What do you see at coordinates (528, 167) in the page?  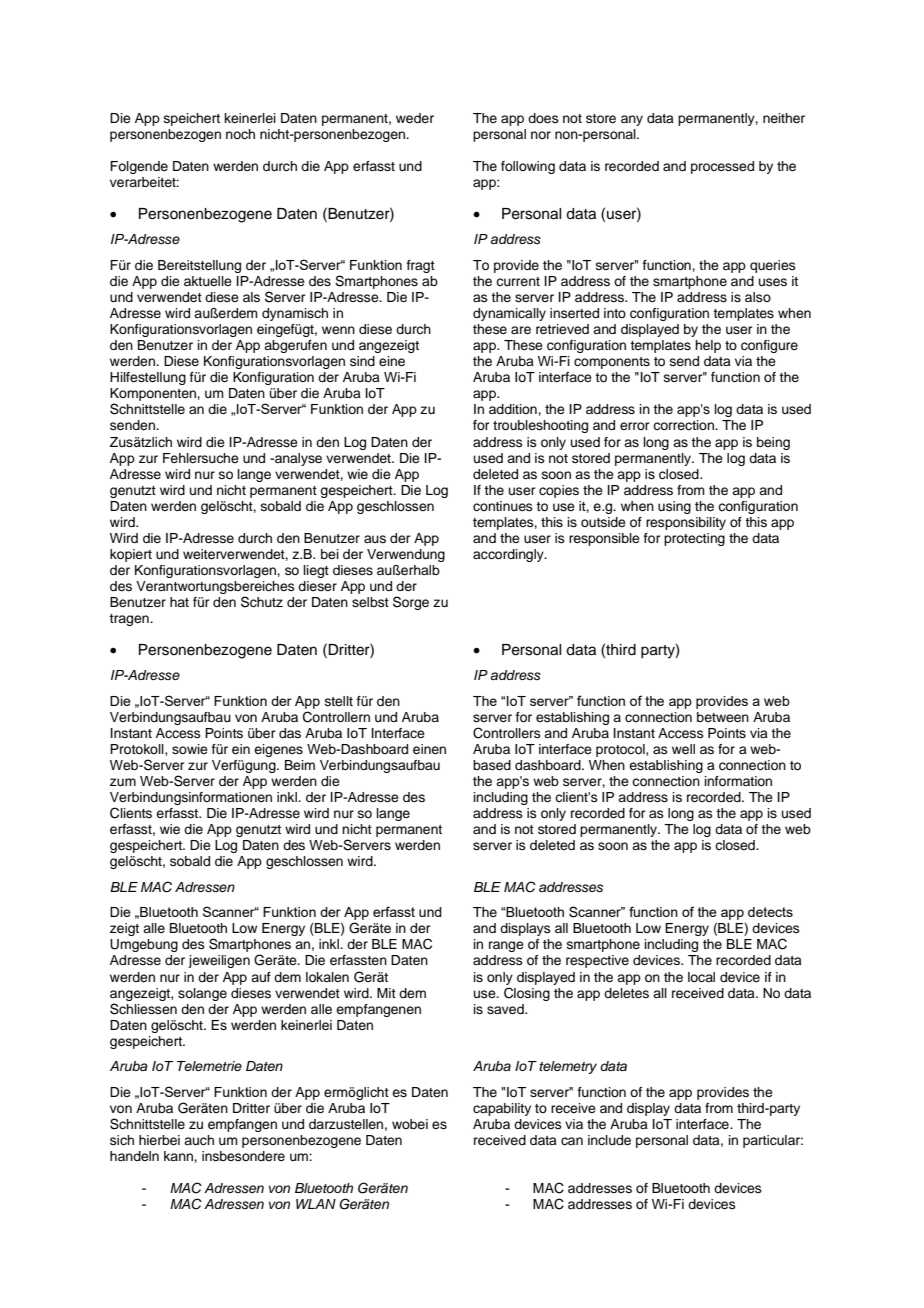 I see `following` at bounding box center [528, 167].
